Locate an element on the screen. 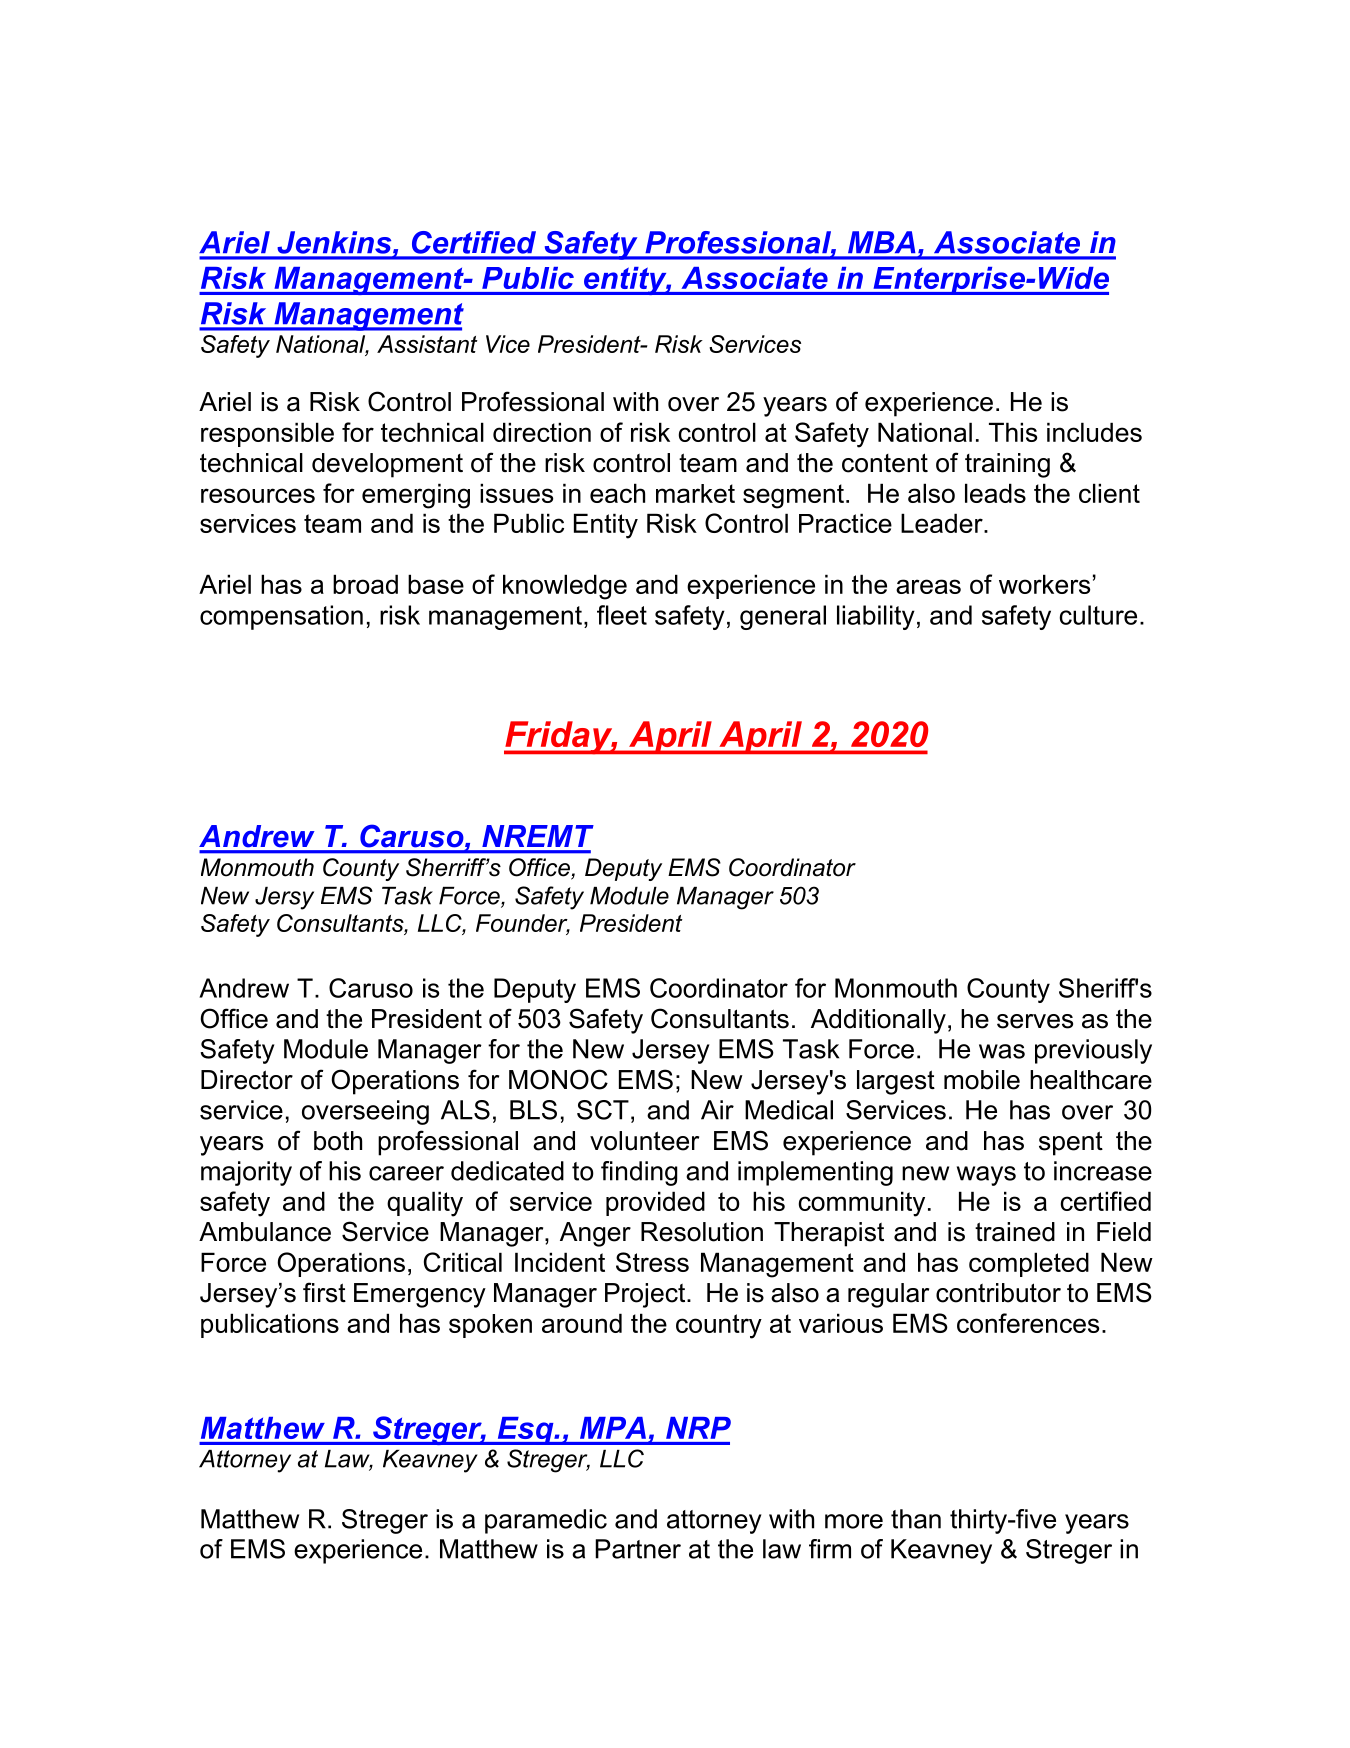 Image resolution: width=1350 pixels, height=1748 pixels. broad is located at coordinates (365, 584).
